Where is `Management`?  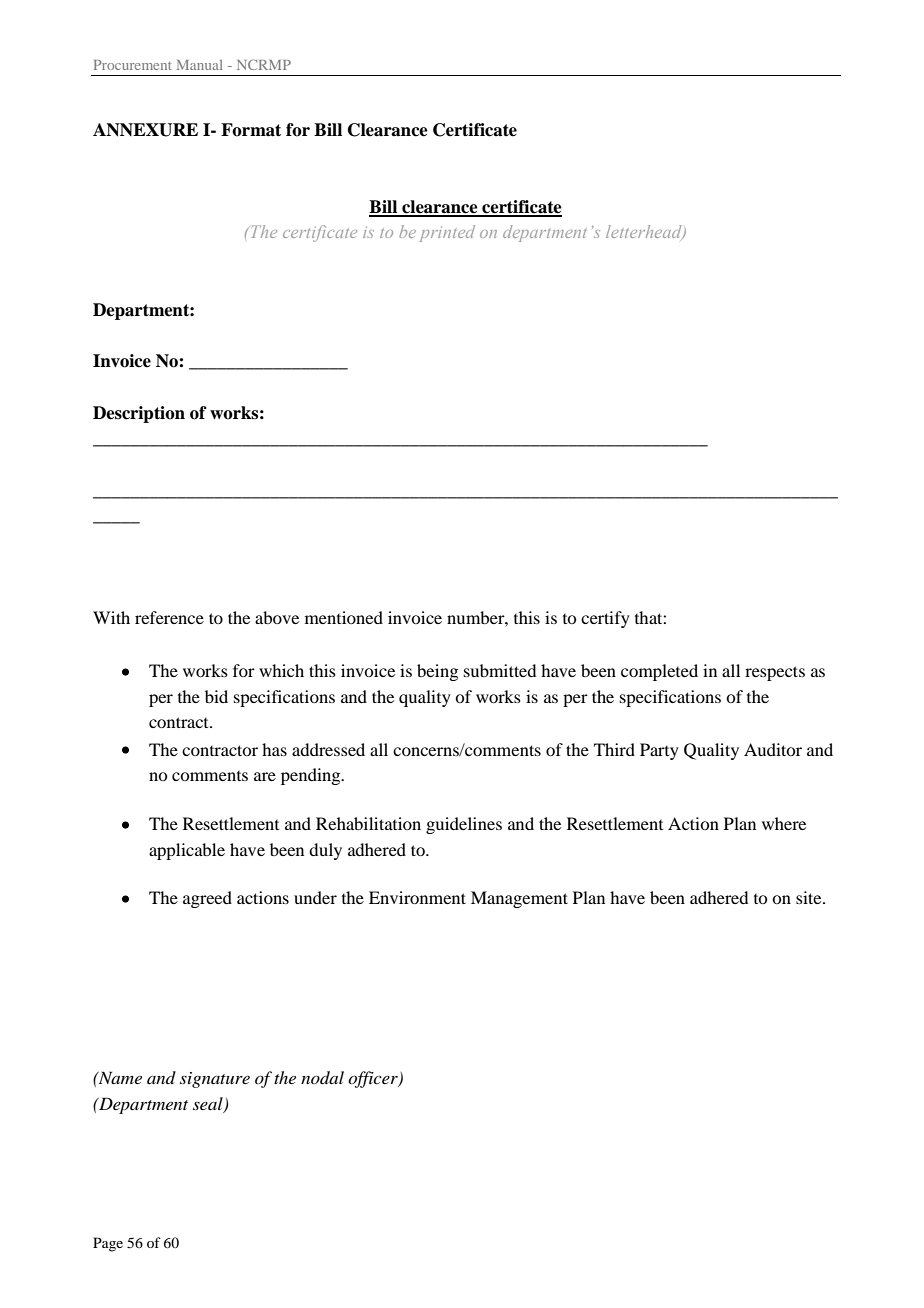
Management is located at coordinates (519, 899).
